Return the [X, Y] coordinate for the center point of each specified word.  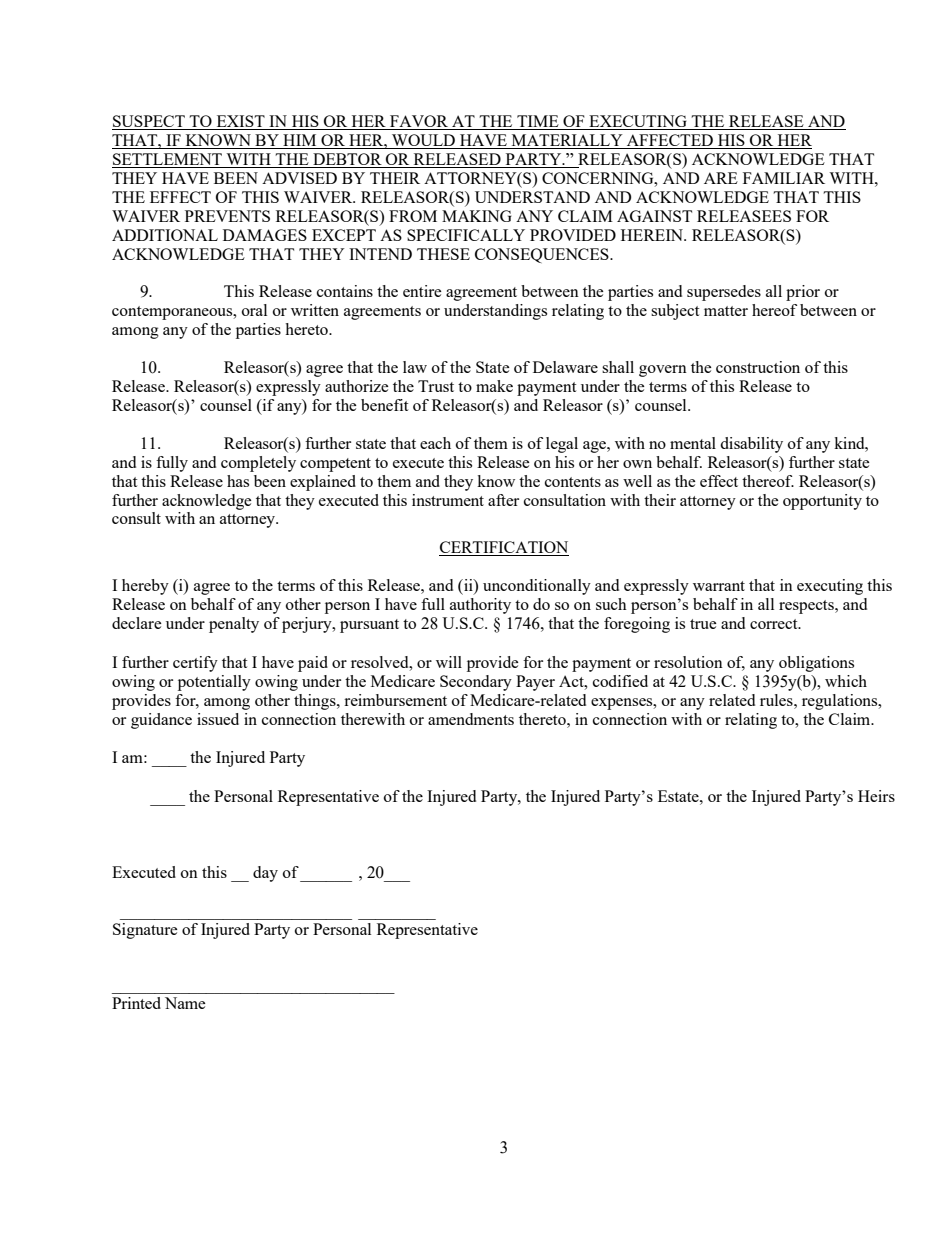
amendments [471, 719]
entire [422, 291]
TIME [538, 122]
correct [775, 624]
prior [803, 293]
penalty [234, 625]
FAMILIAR [784, 178]
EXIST [240, 122]
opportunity [822, 502]
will [449, 662]
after [503, 500]
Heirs [876, 796]
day [265, 874]
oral [254, 310]
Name [185, 1003]
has [238, 481]
